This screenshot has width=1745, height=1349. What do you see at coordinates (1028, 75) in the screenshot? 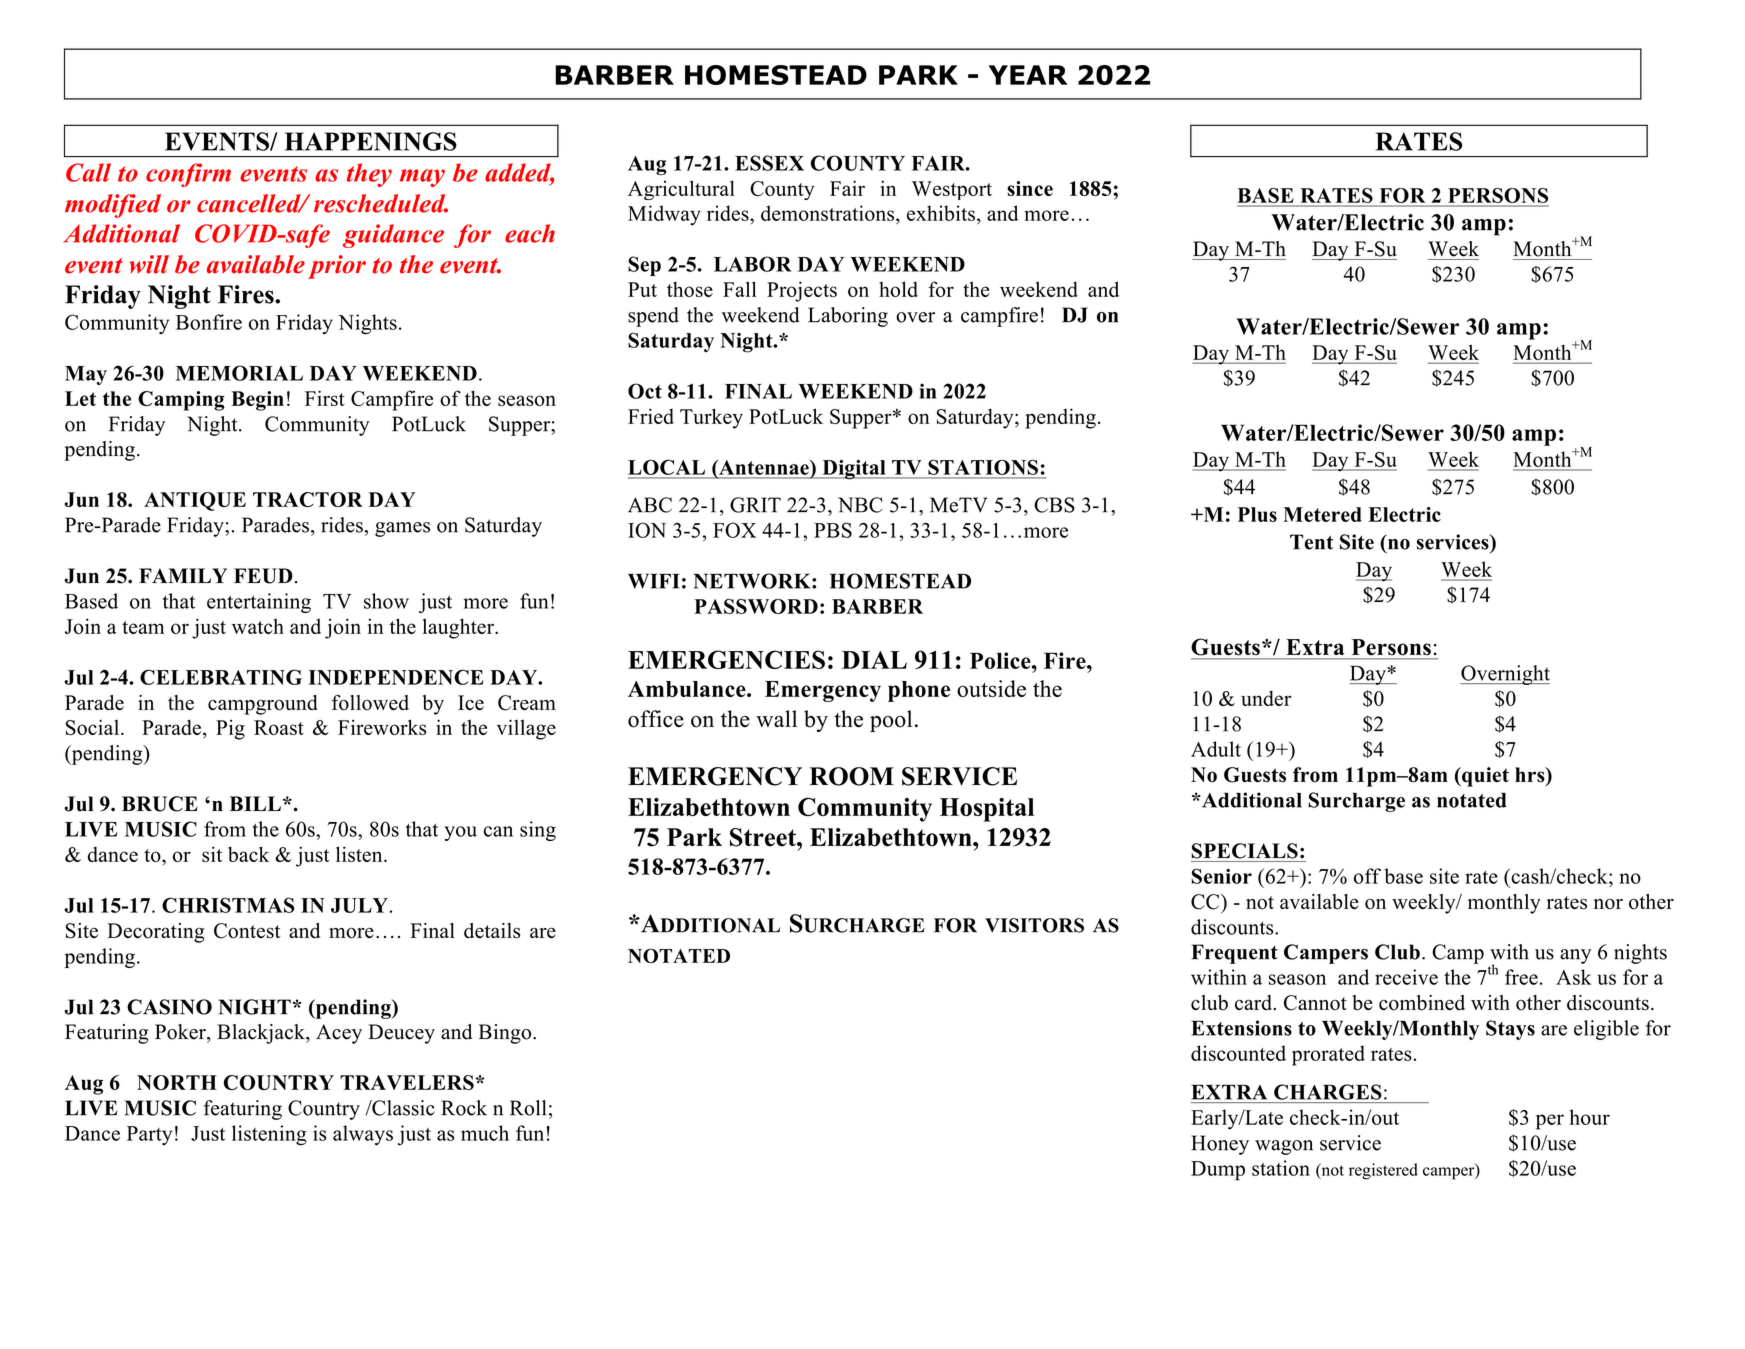
I see `YEAR` at bounding box center [1028, 75].
